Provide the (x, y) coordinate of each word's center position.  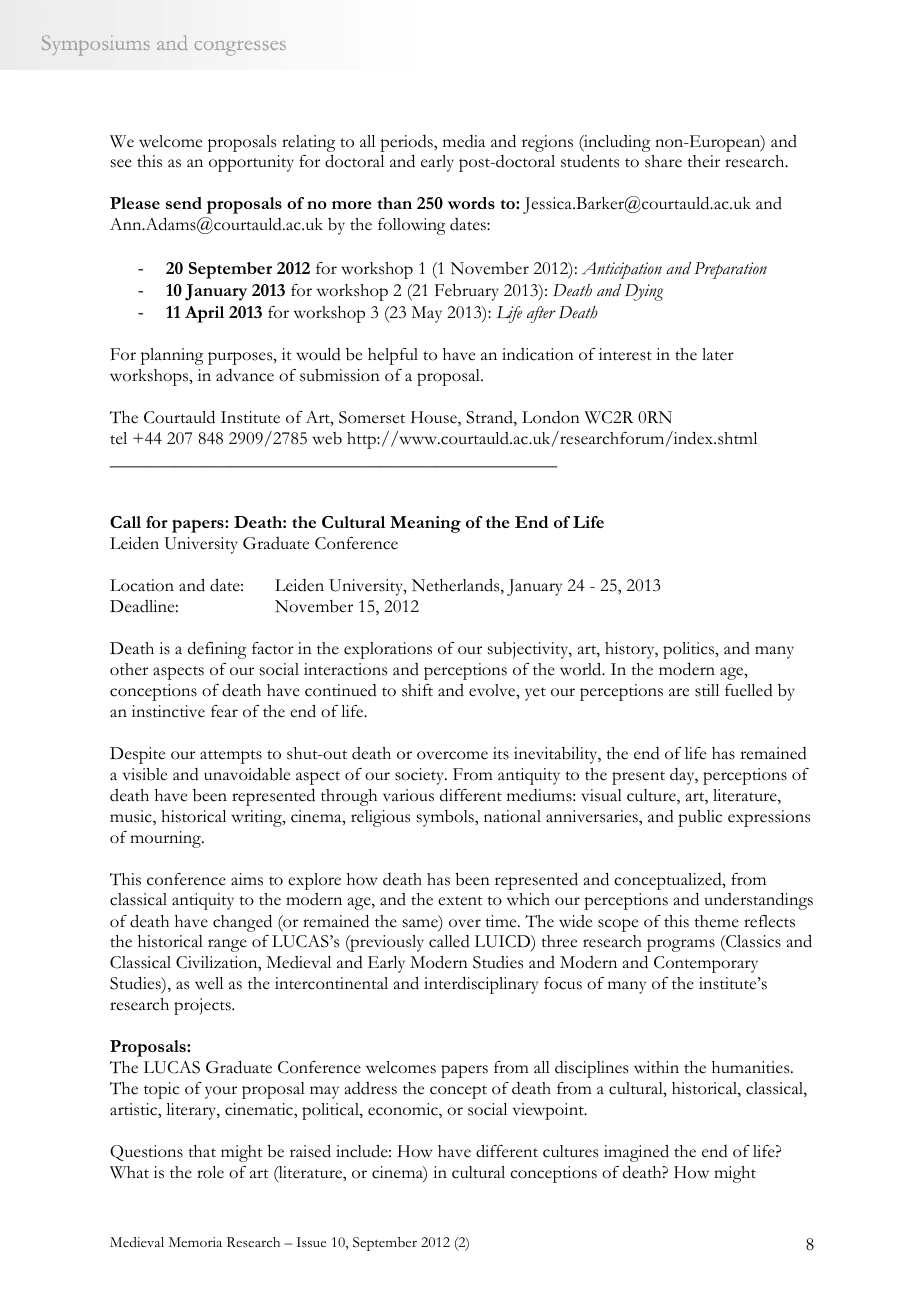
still (707, 690)
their (703, 161)
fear (224, 711)
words (471, 203)
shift (417, 690)
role (210, 1172)
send (184, 203)
